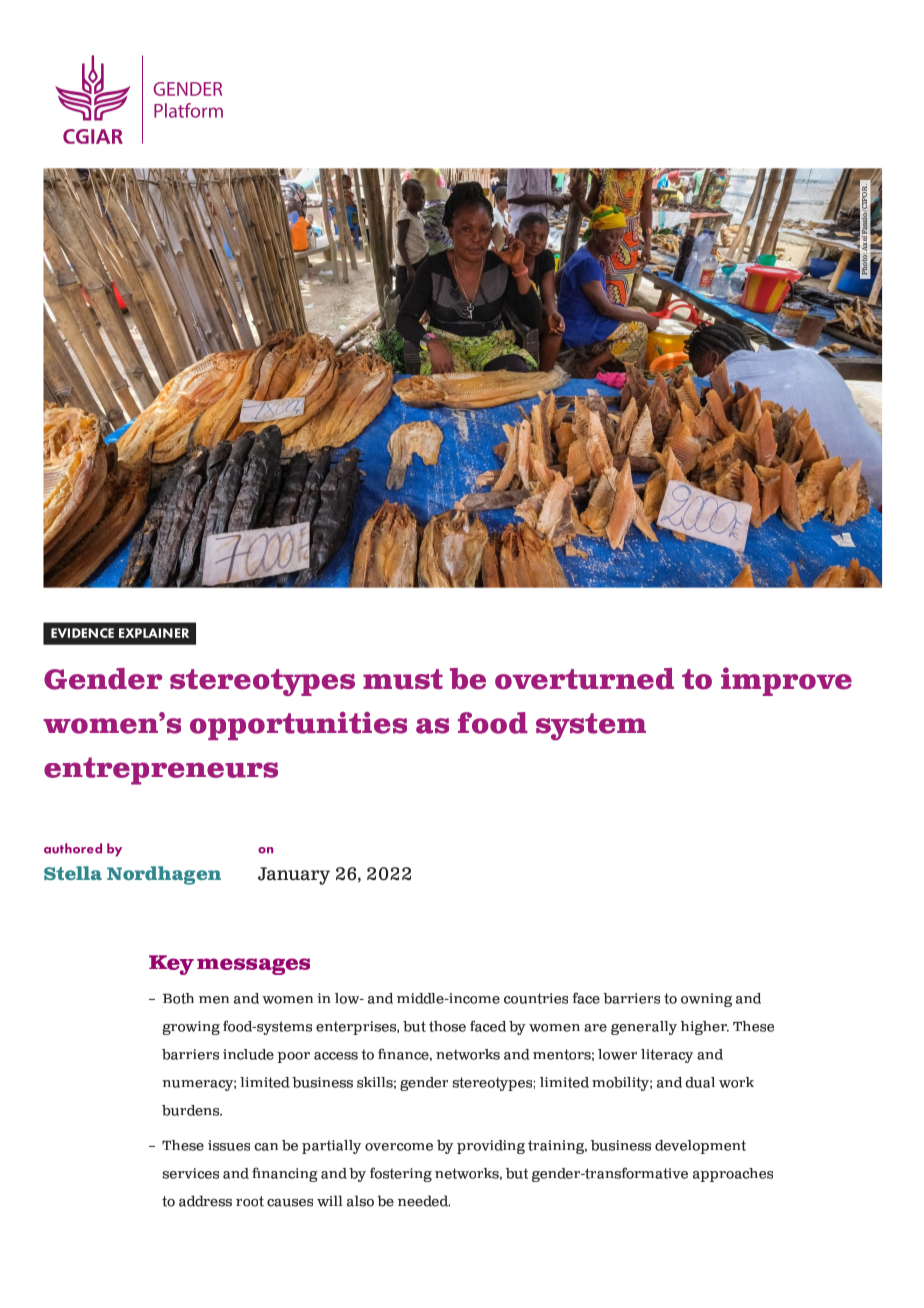 Image resolution: width=924 pixels, height=1308 pixels. Describe the element at coordinates (294, 876) in the screenshot. I see `January` at that location.
